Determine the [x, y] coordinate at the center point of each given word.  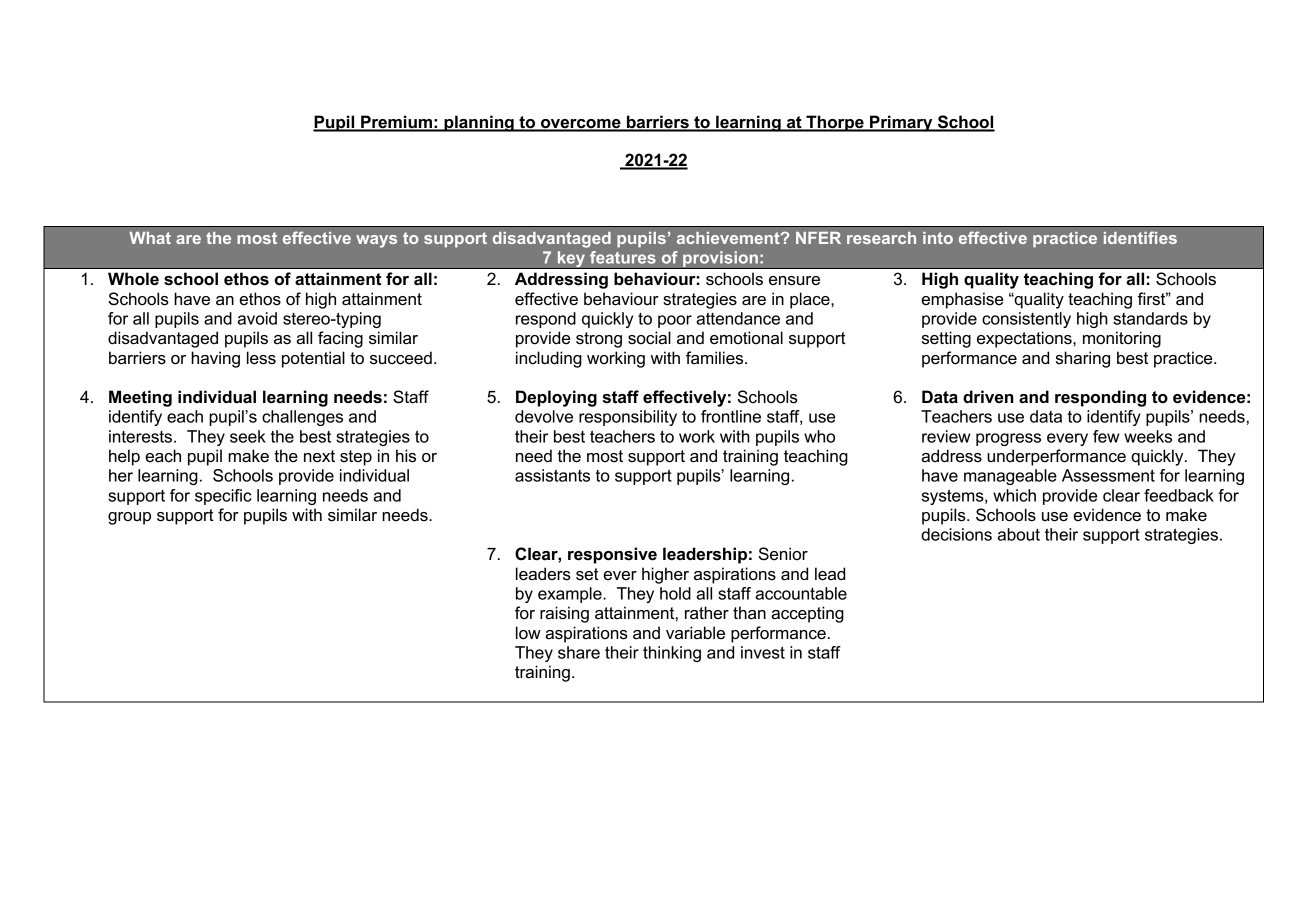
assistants [552, 475]
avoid [257, 318]
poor [675, 321]
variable [695, 632]
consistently [1026, 320]
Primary [901, 123]
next [319, 456]
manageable [1010, 477]
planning [479, 123]
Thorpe [835, 123]
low [528, 633]
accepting [807, 614]
